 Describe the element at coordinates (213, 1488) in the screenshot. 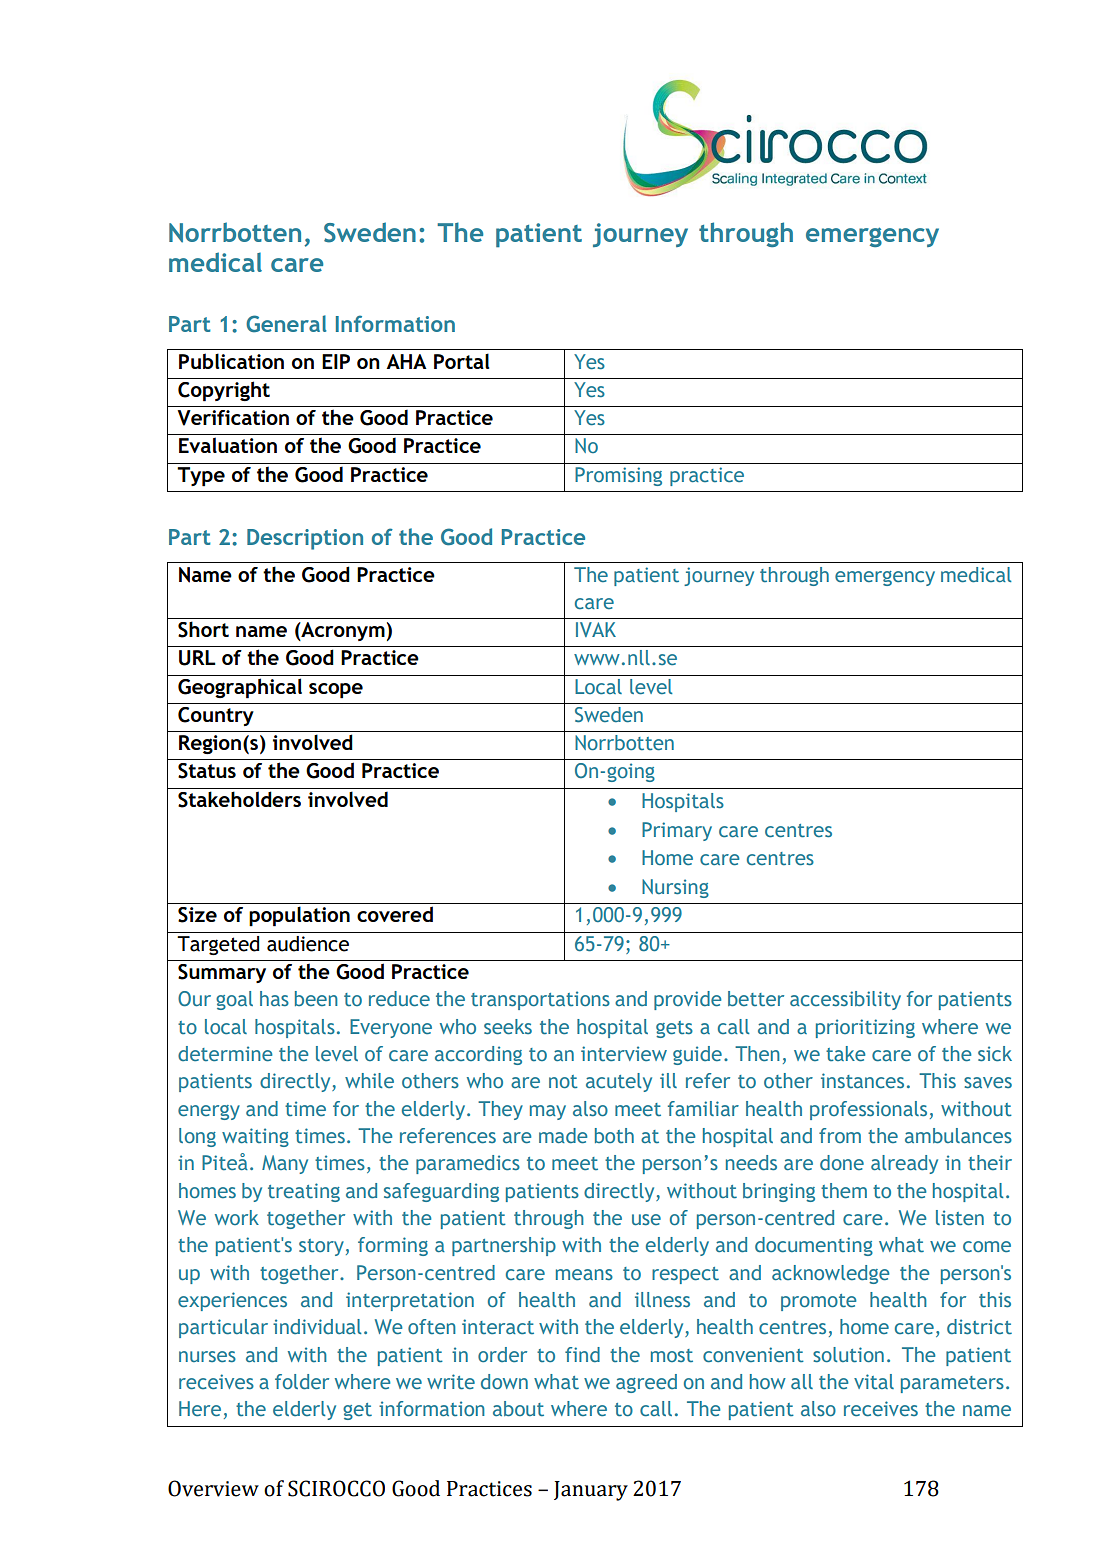

I see `Overview` at that location.
